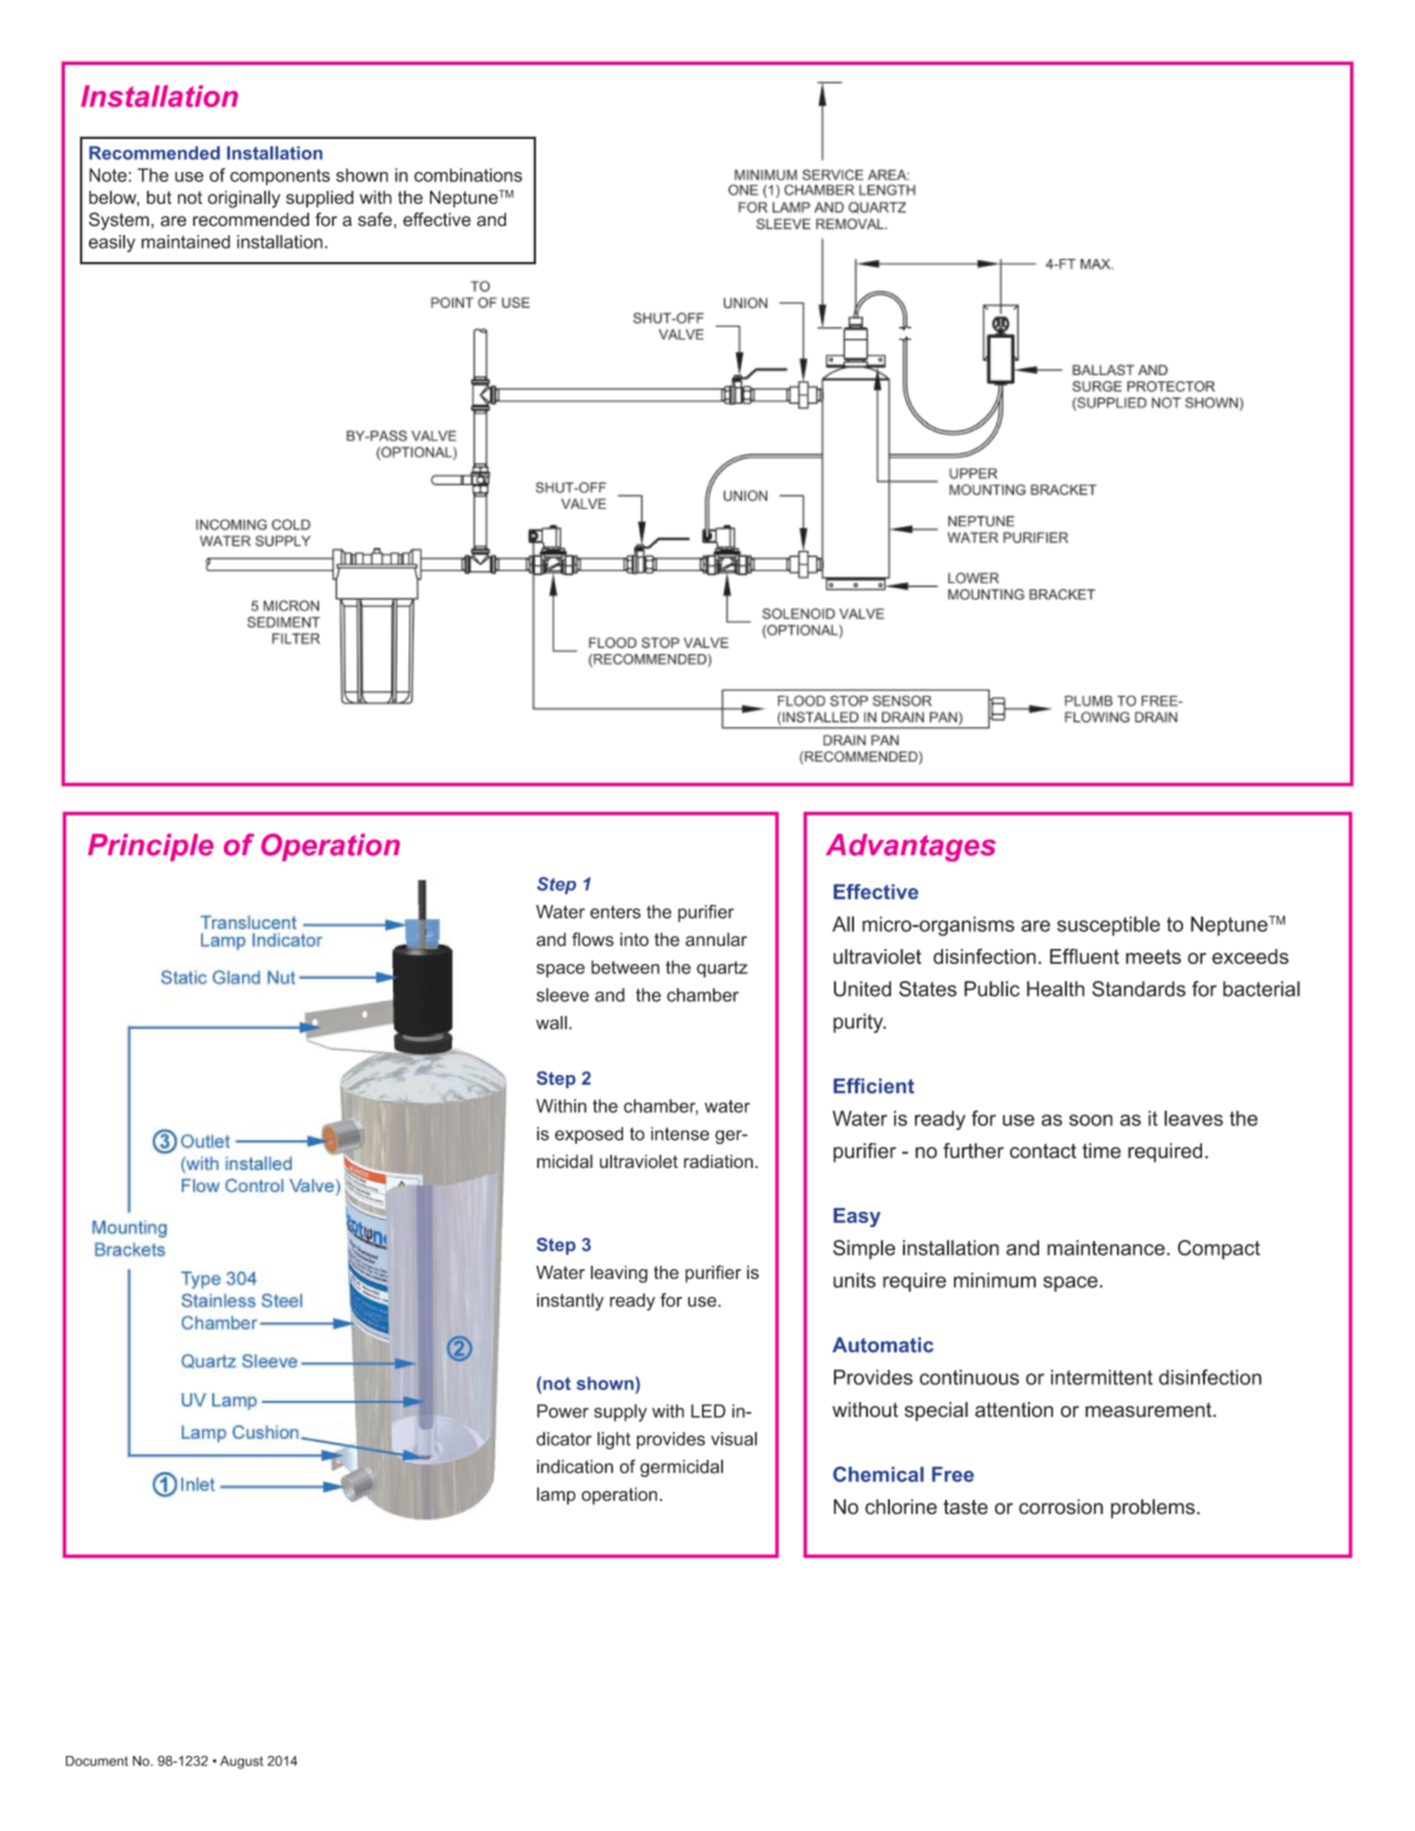 Image resolution: width=1415 pixels, height=1831 pixels. I want to click on Principle, so click(151, 847).
